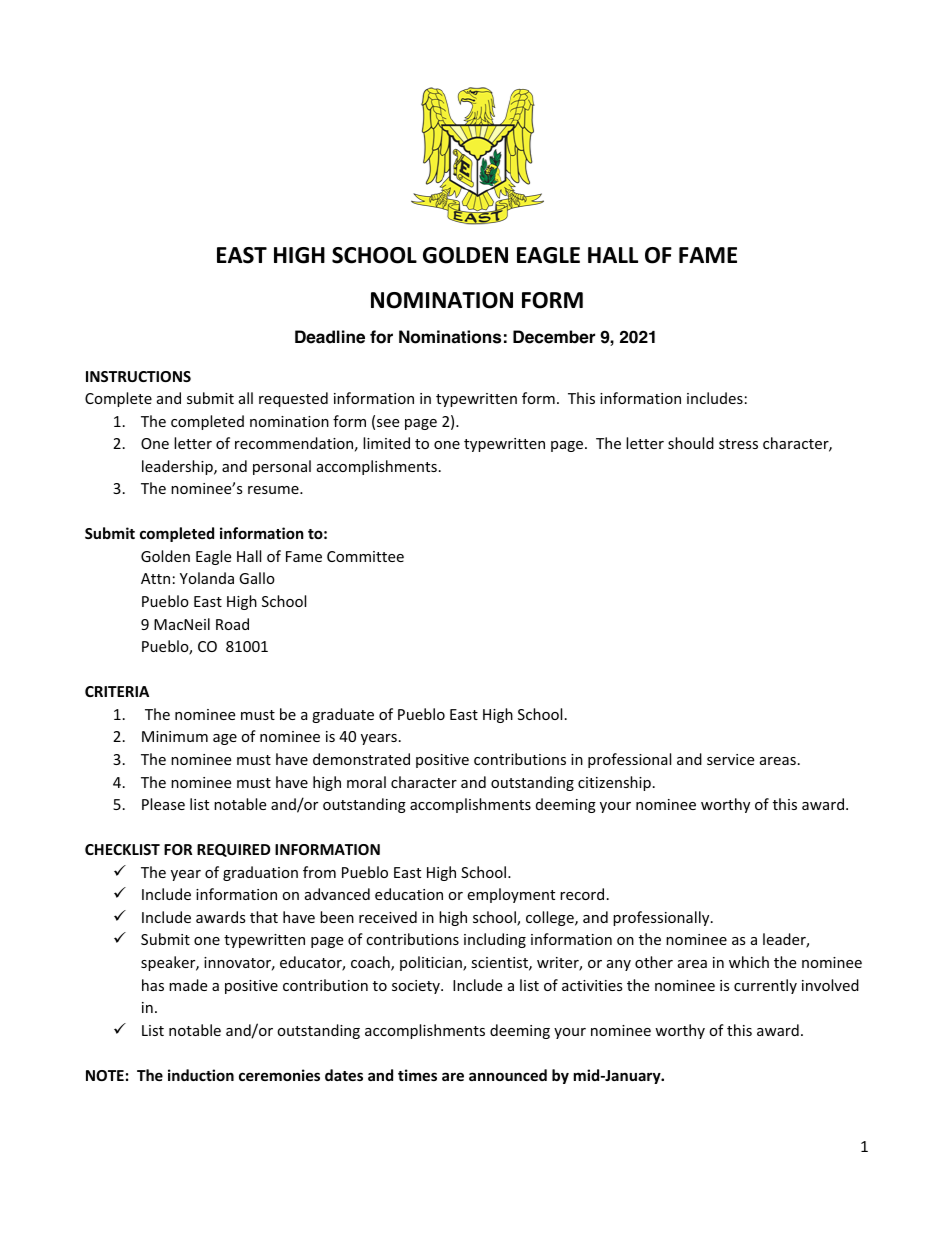  What do you see at coordinates (207, 578) in the screenshot?
I see `Yolanda` at bounding box center [207, 578].
